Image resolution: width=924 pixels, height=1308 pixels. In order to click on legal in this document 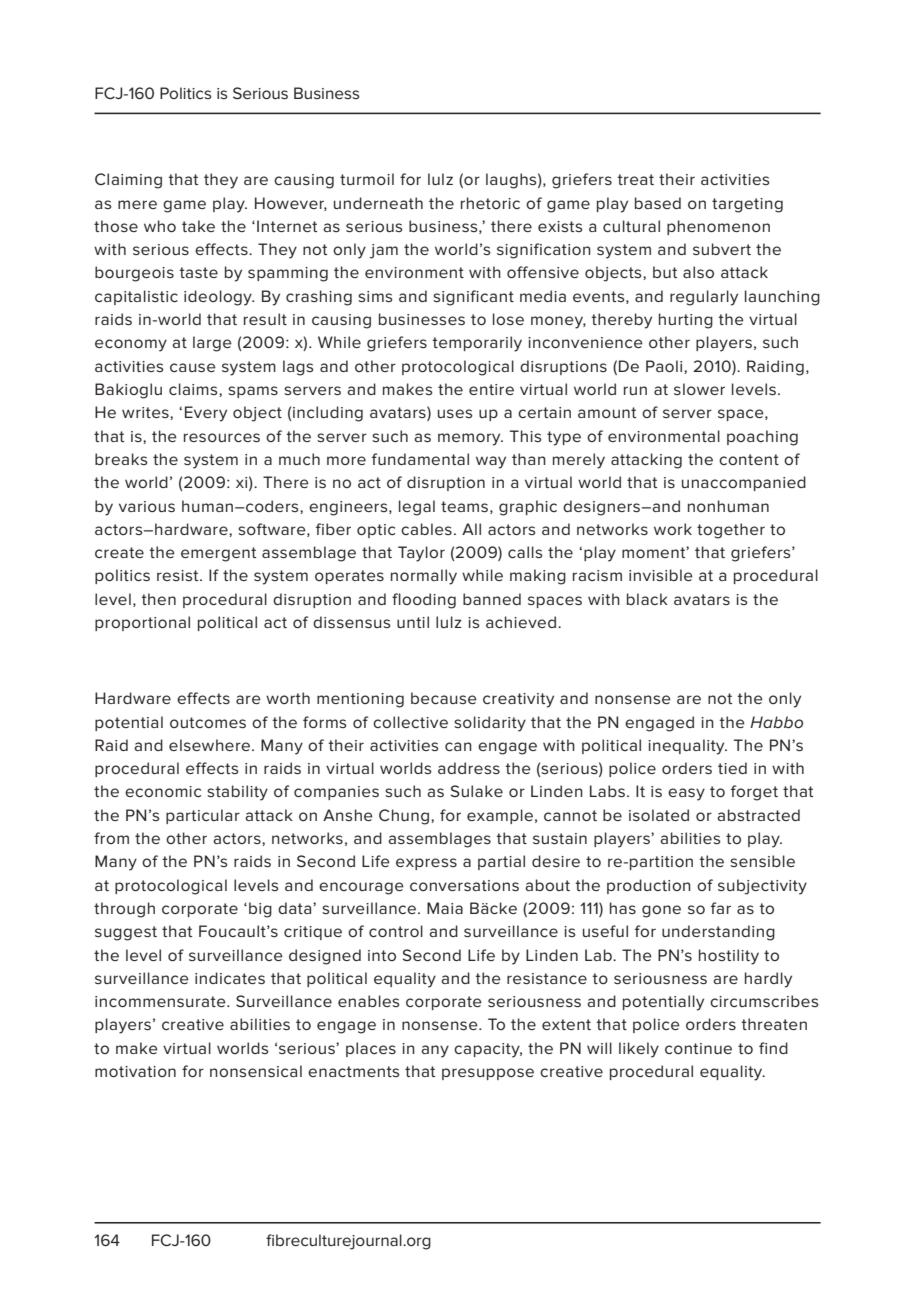, I will do `click(417, 508)`.
